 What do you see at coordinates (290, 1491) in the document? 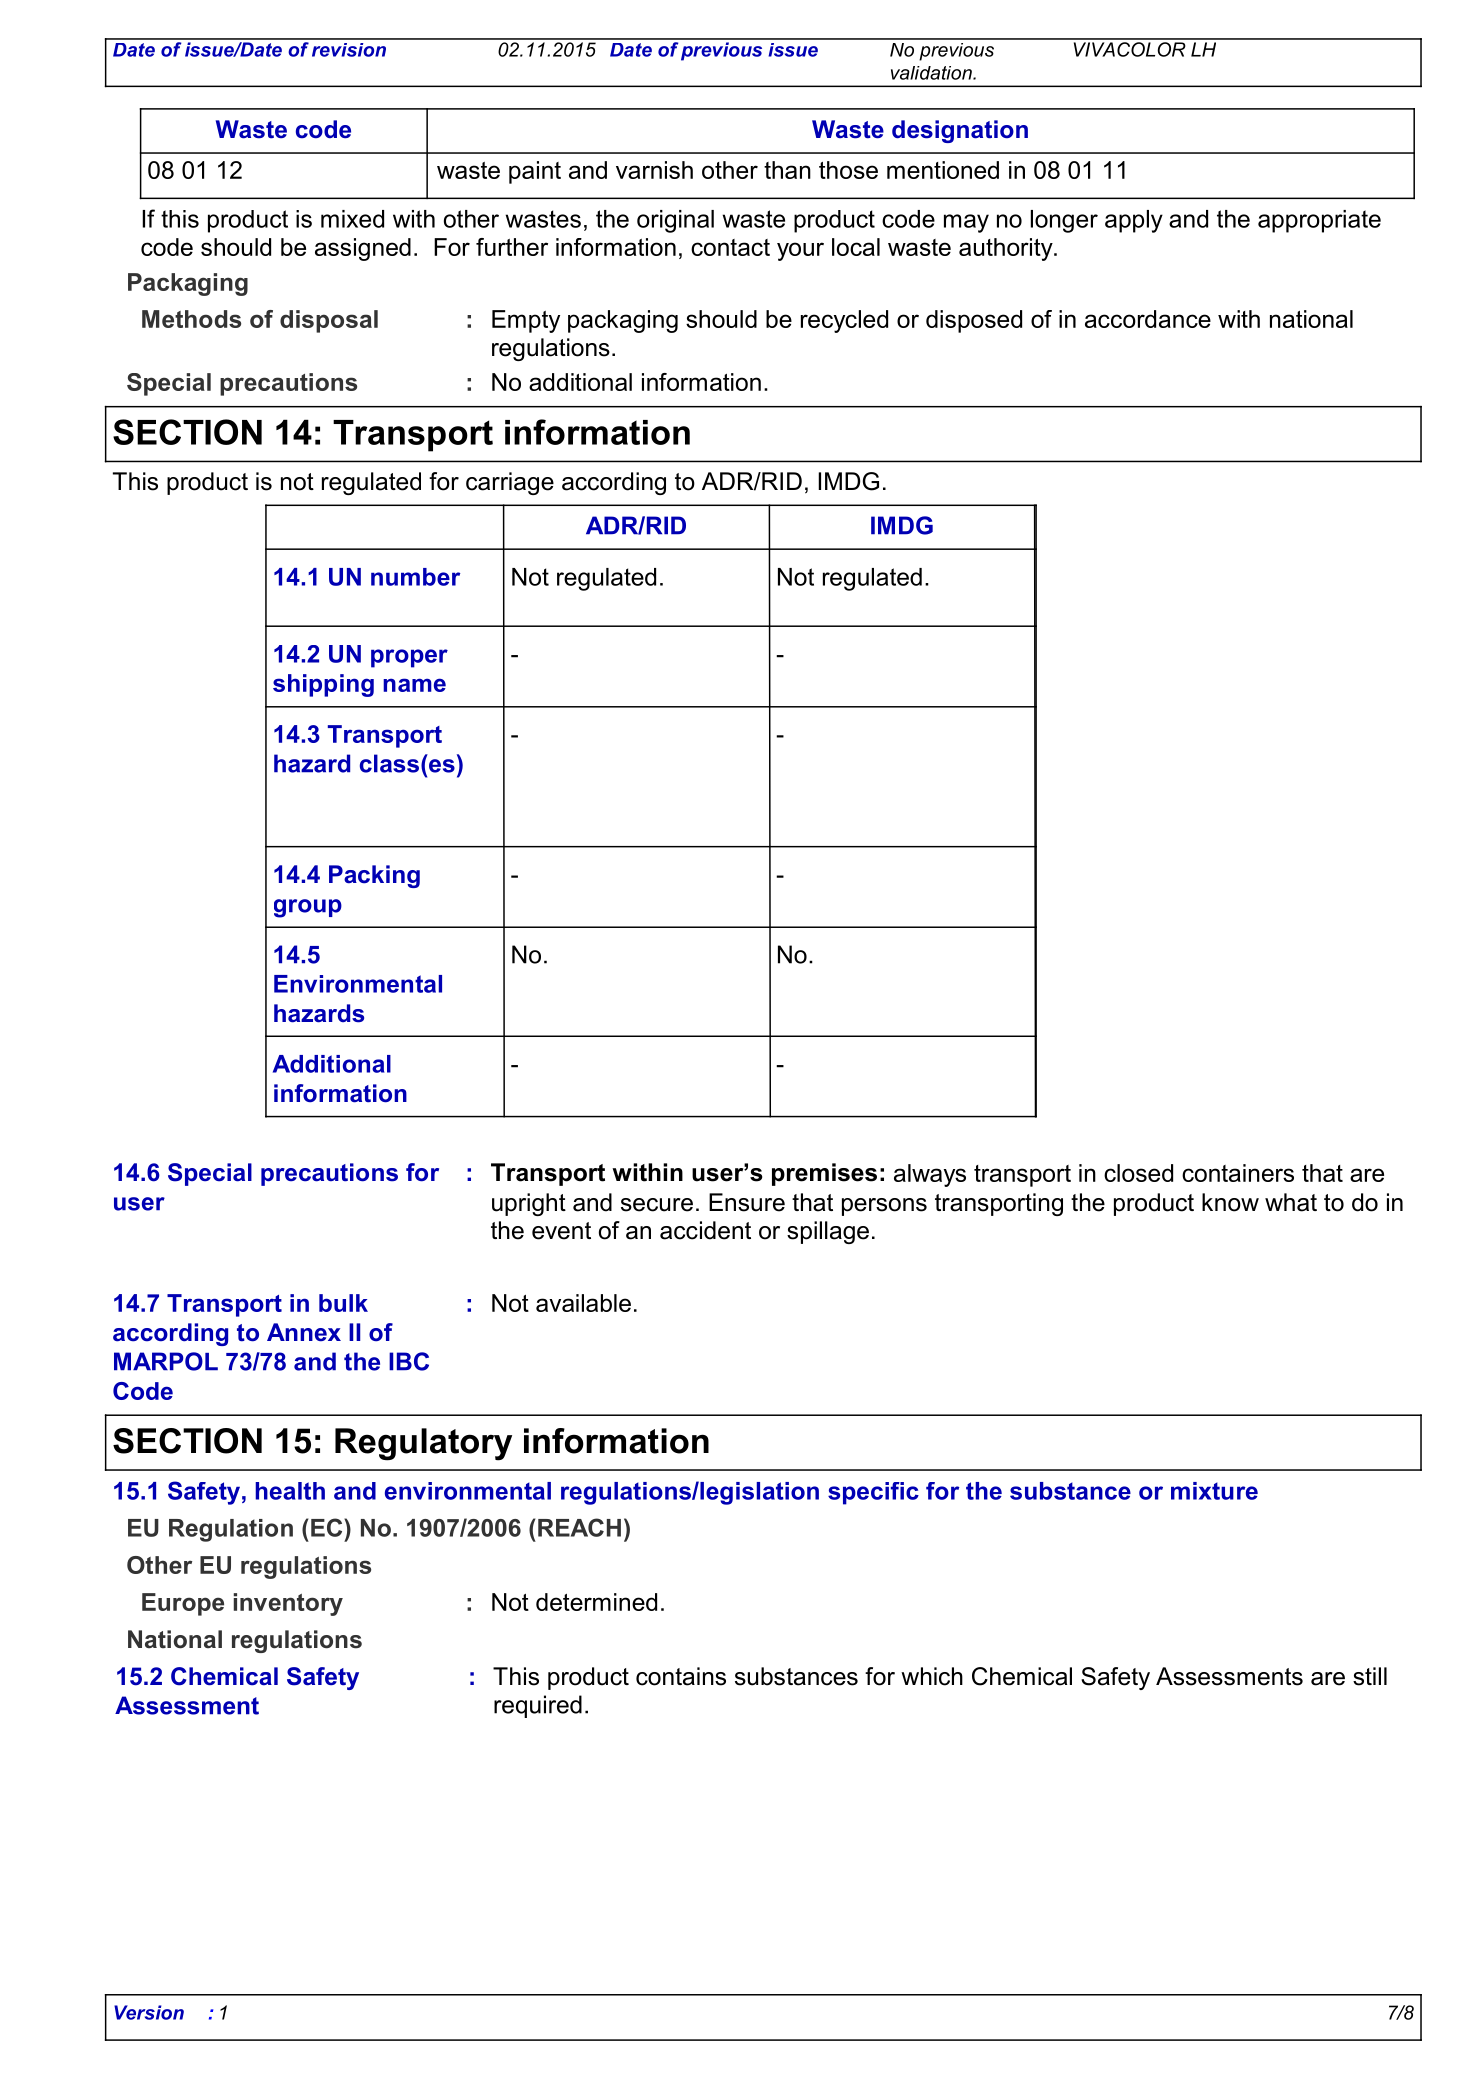
I see `health` at bounding box center [290, 1491].
